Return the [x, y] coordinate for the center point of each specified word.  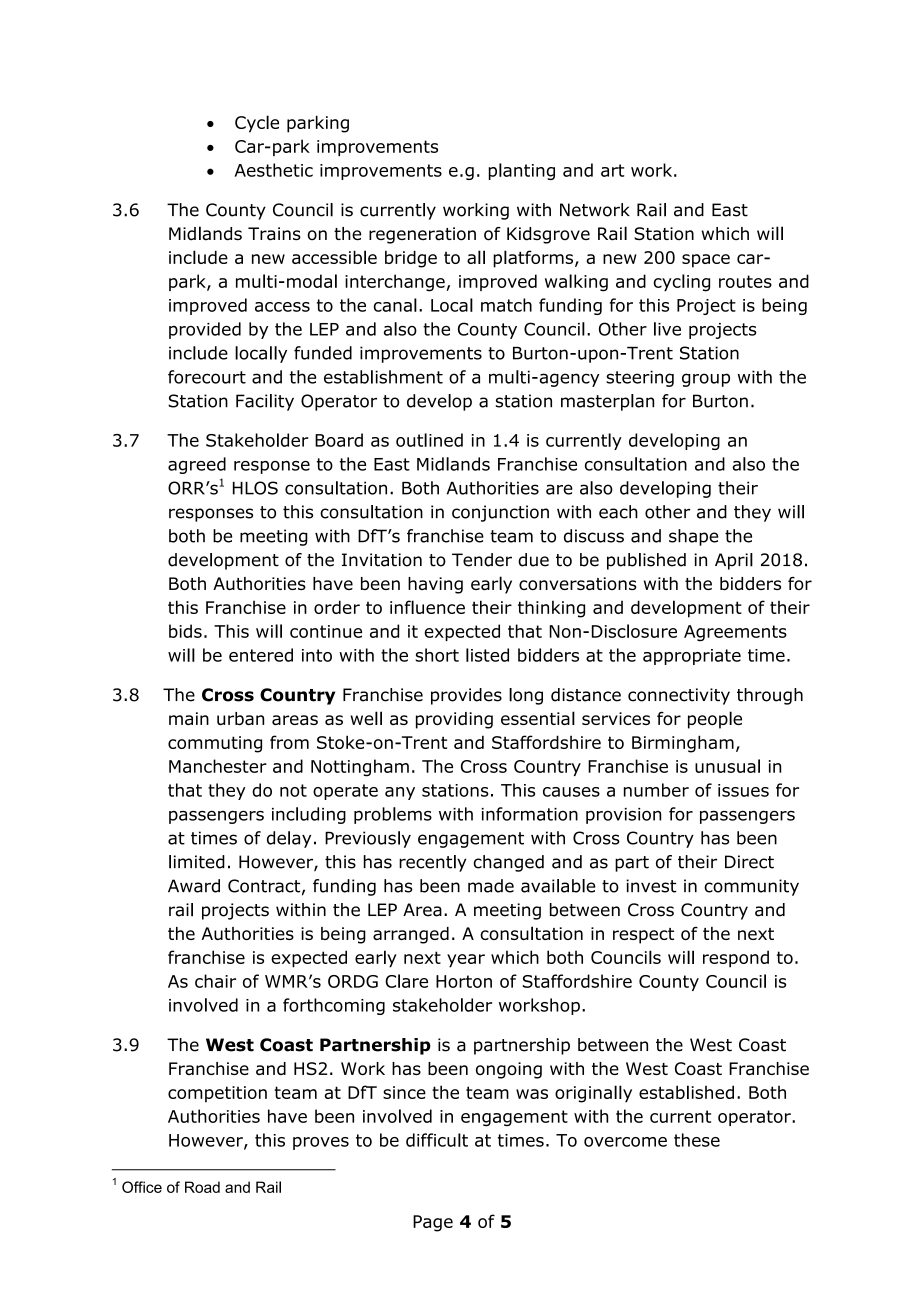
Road [202, 1187]
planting [522, 171]
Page [433, 1223]
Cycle [257, 124]
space [706, 261]
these [697, 1140]
